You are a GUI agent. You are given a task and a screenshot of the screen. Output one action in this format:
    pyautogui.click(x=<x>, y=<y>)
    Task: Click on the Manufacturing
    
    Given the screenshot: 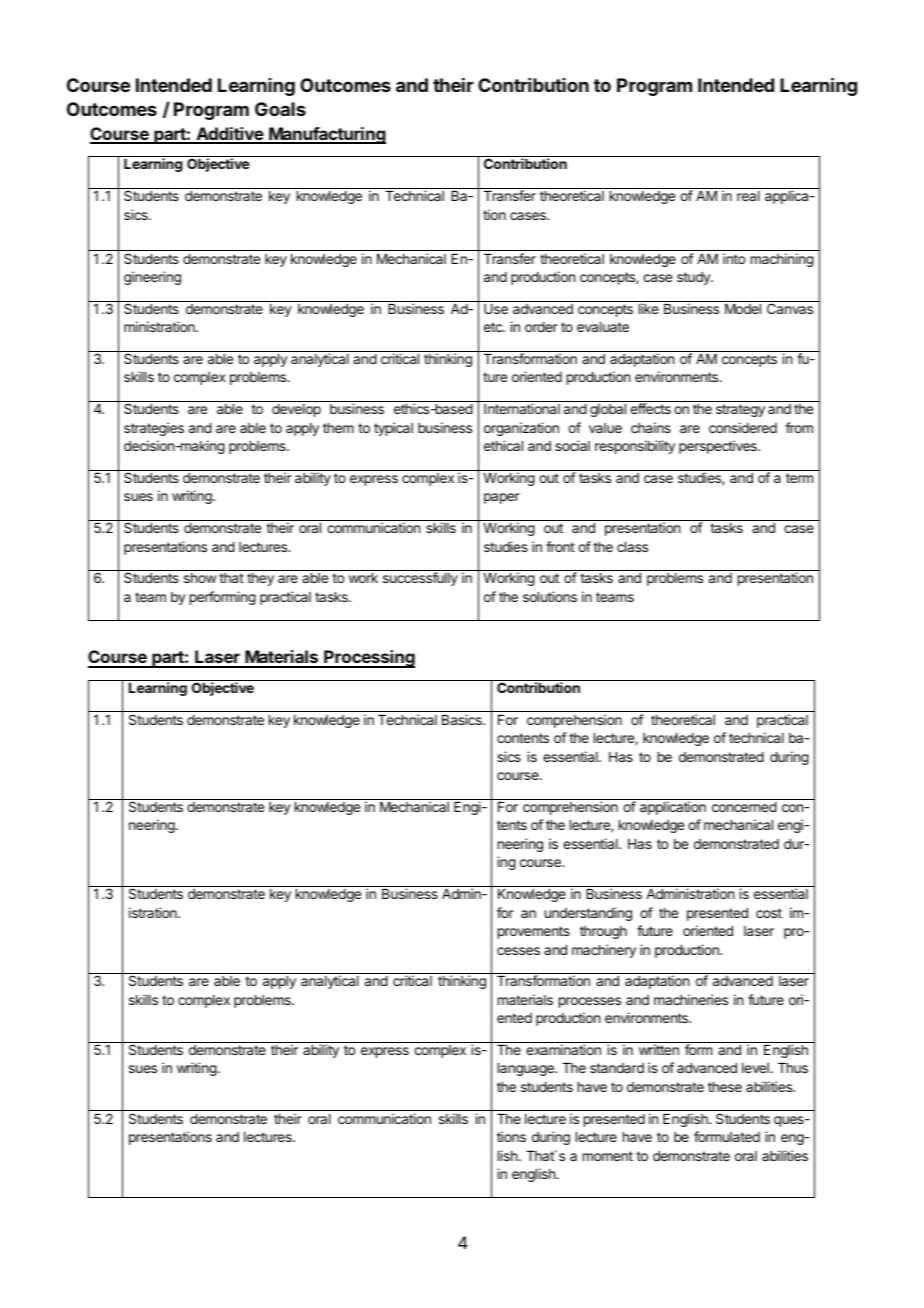 What is the action you would take?
    pyautogui.click(x=326, y=135)
